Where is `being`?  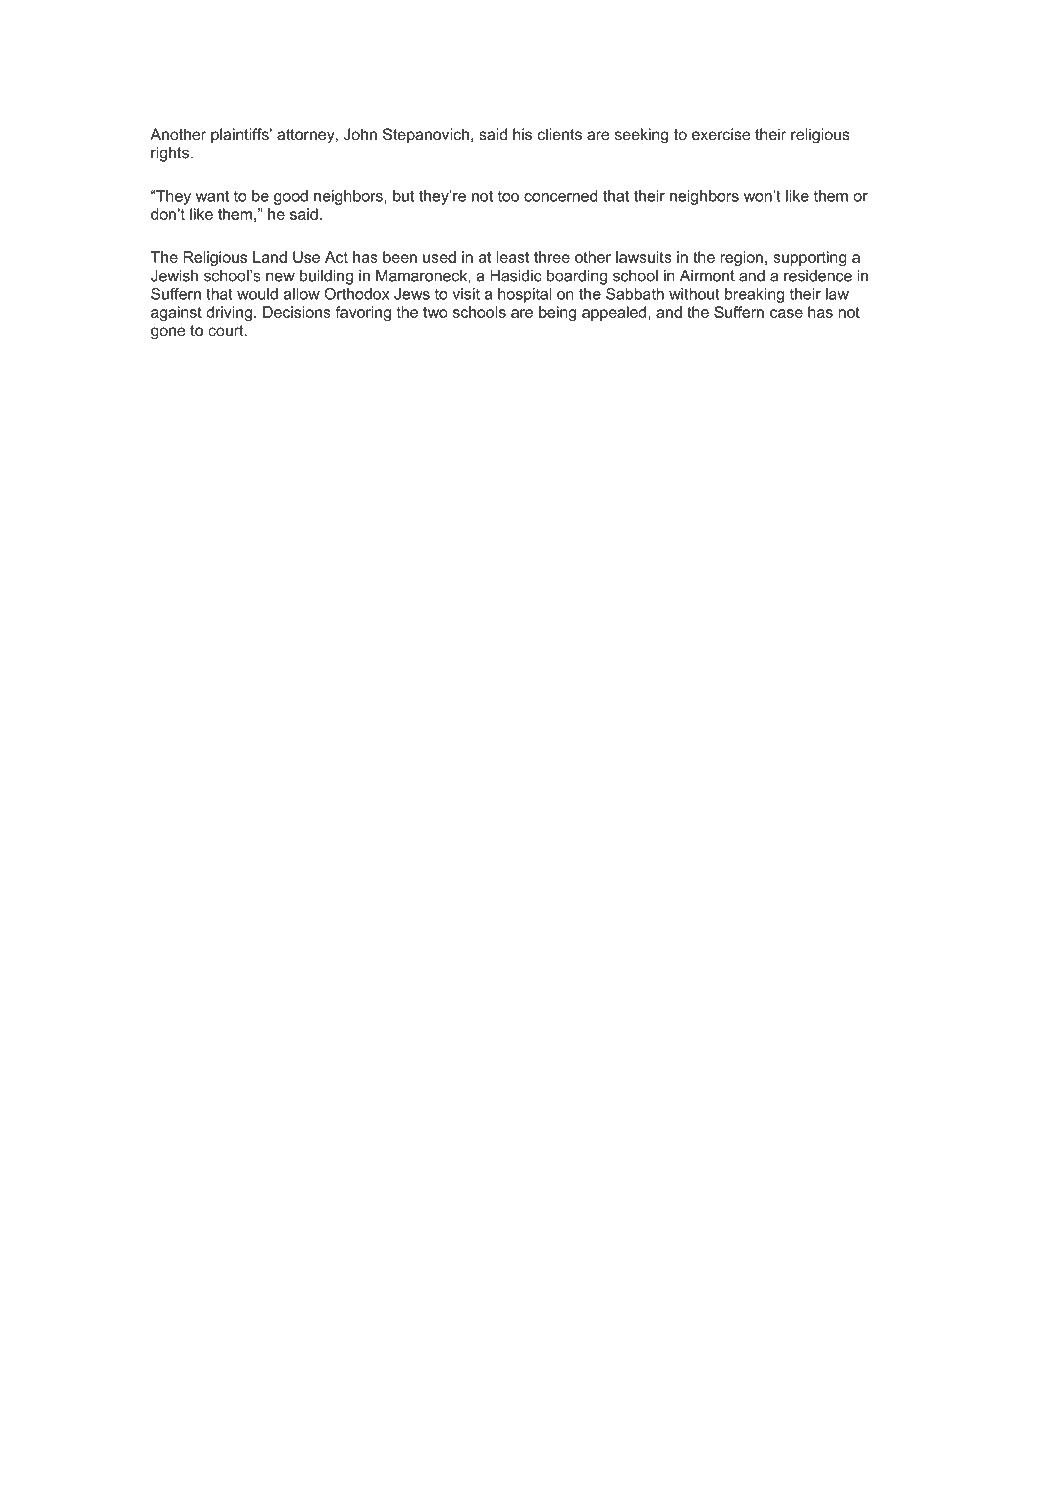
being is located at coordinates (557, 313).
